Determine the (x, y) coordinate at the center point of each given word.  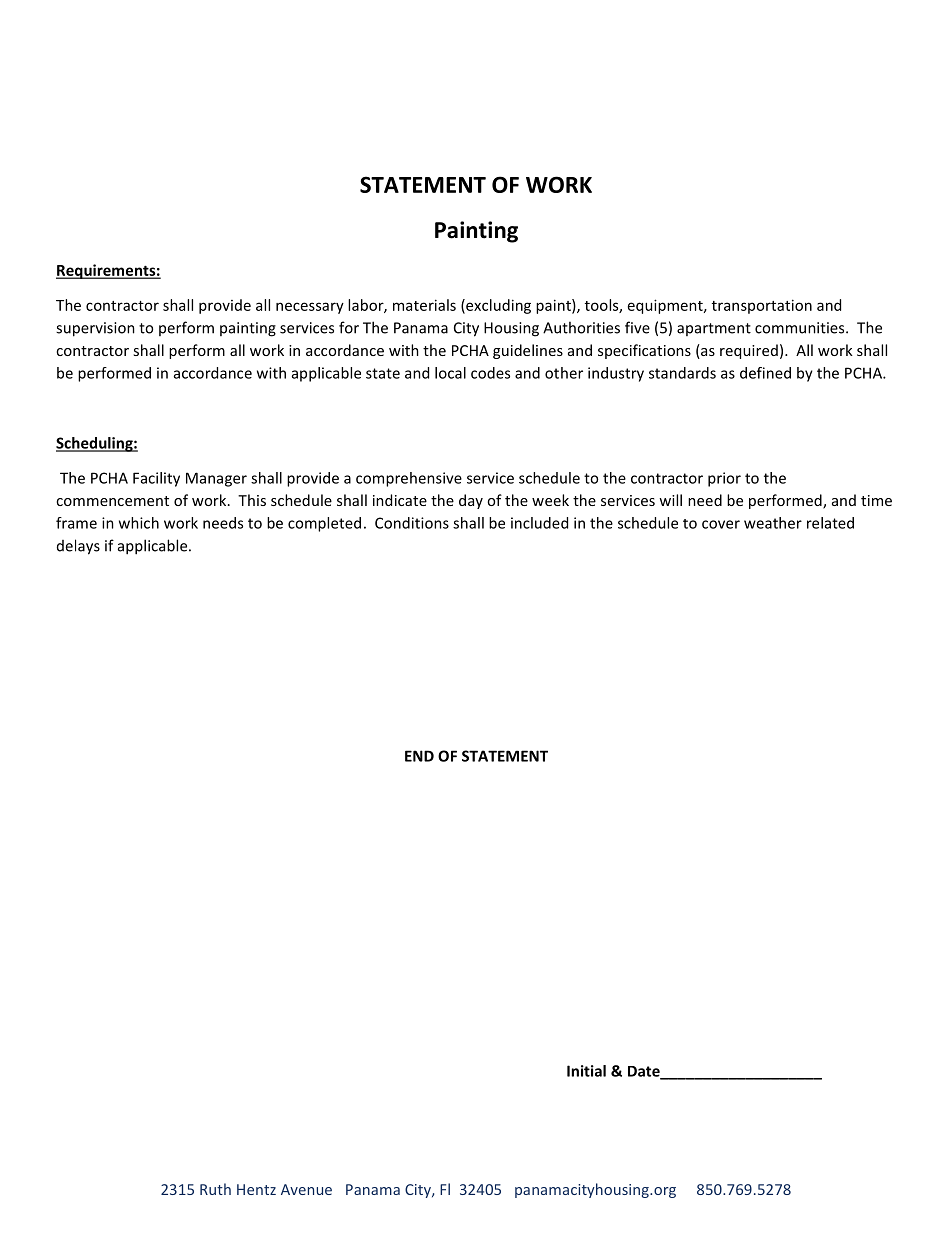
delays (78, 547)
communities (801, 328)
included (539, 523)
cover (721, 524)
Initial (586, 1071)
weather (773, 523)
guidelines (528, 351)
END (419, 756)
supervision (95, 329)
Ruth (215, 1189)
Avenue (306, 1189)
